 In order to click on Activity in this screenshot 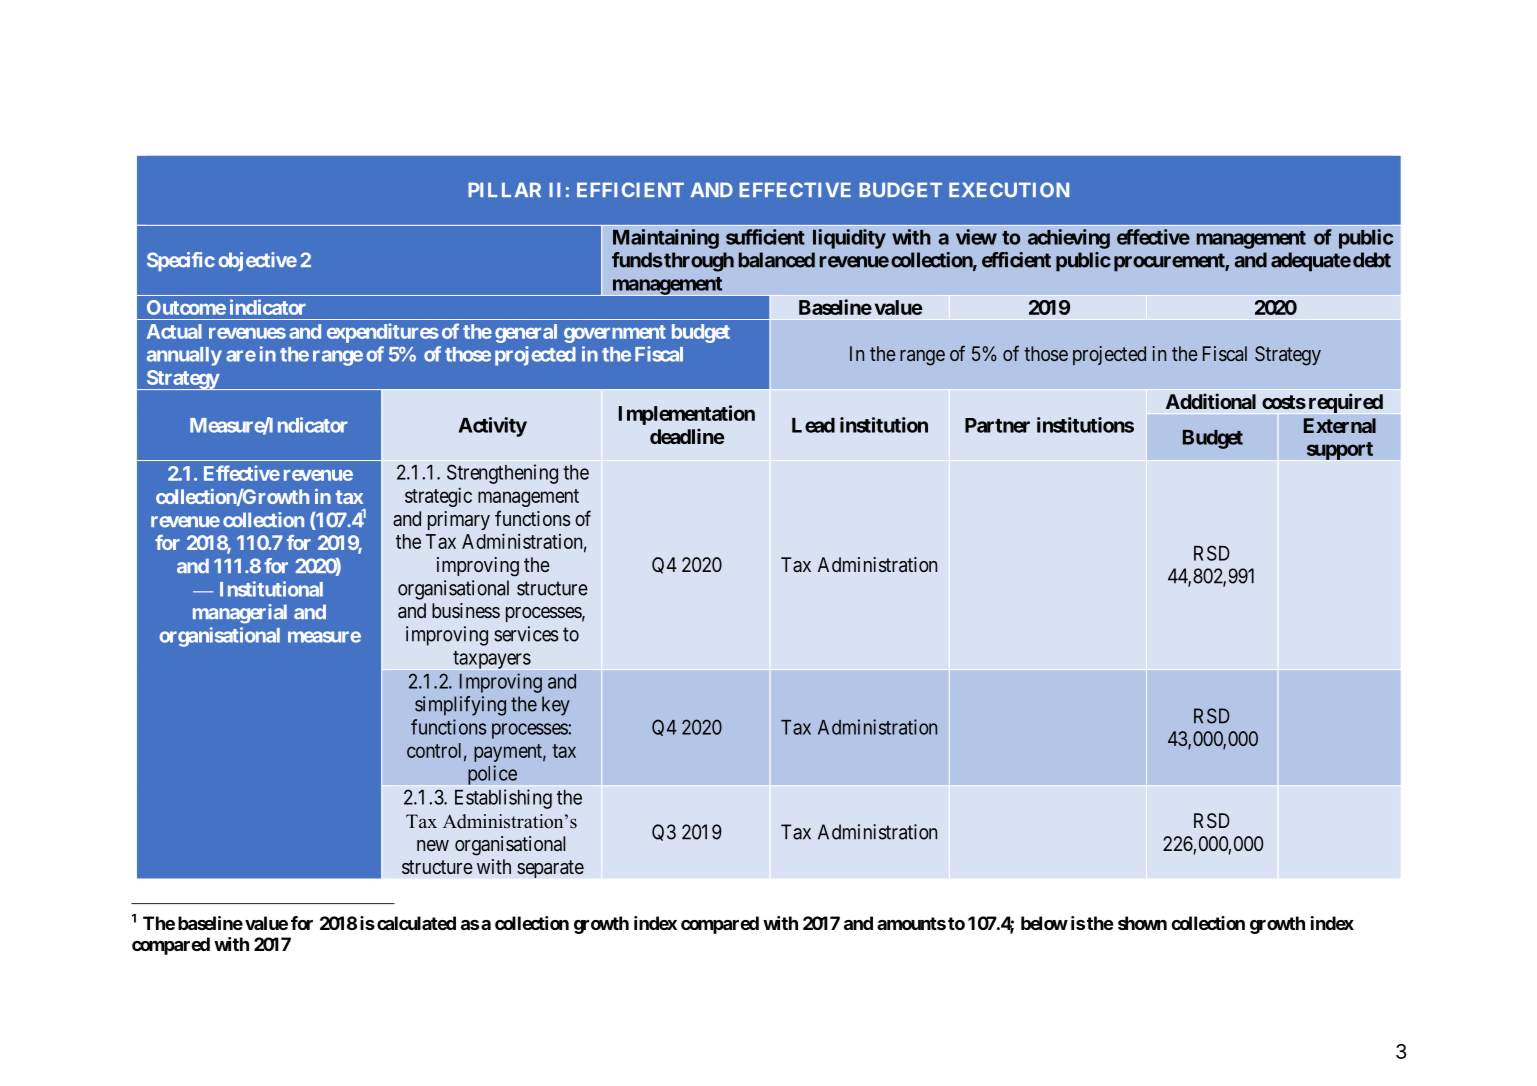, I will do `click(492, 427)`.
